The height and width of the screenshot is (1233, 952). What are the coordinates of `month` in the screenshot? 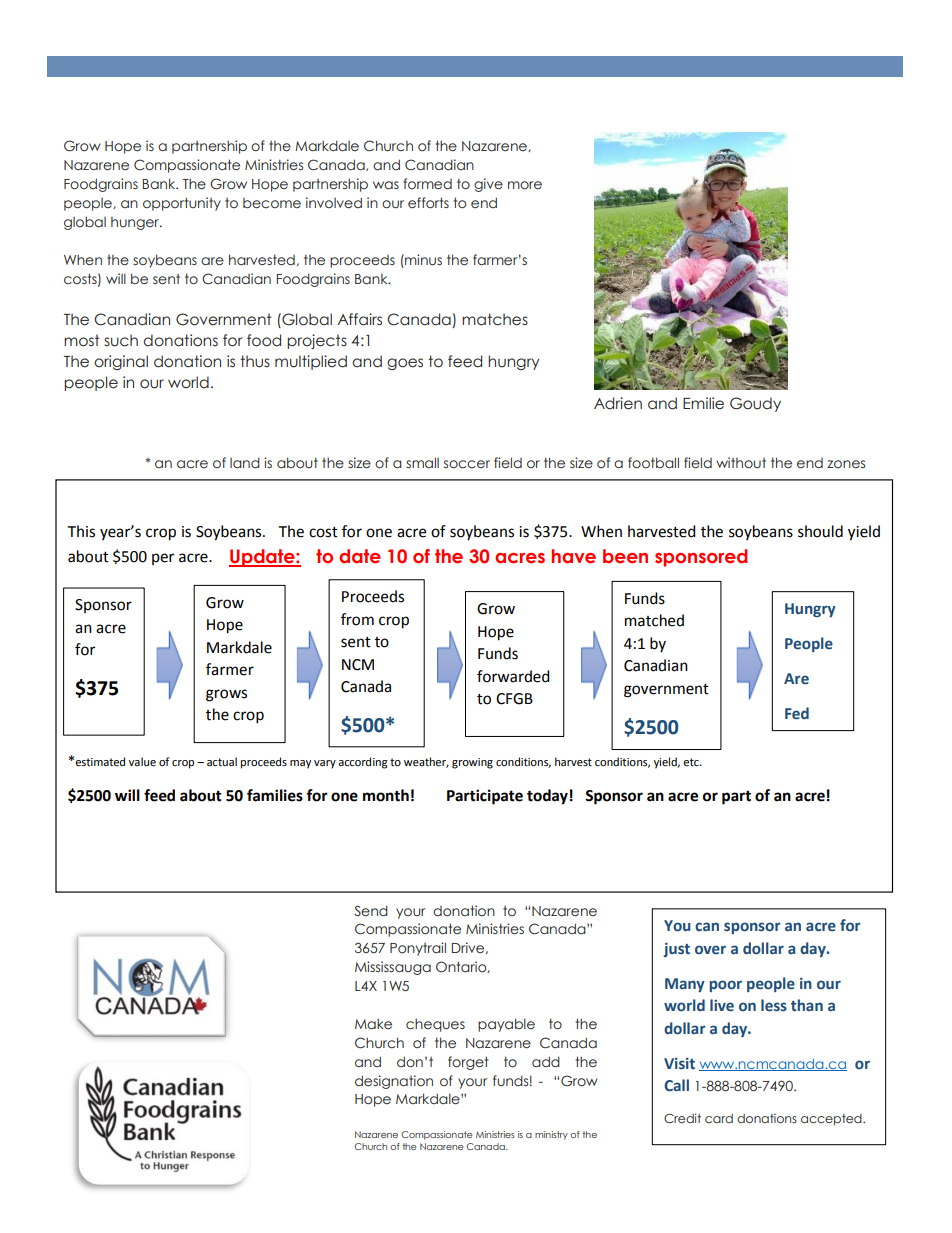 It's located at (386, 795).
